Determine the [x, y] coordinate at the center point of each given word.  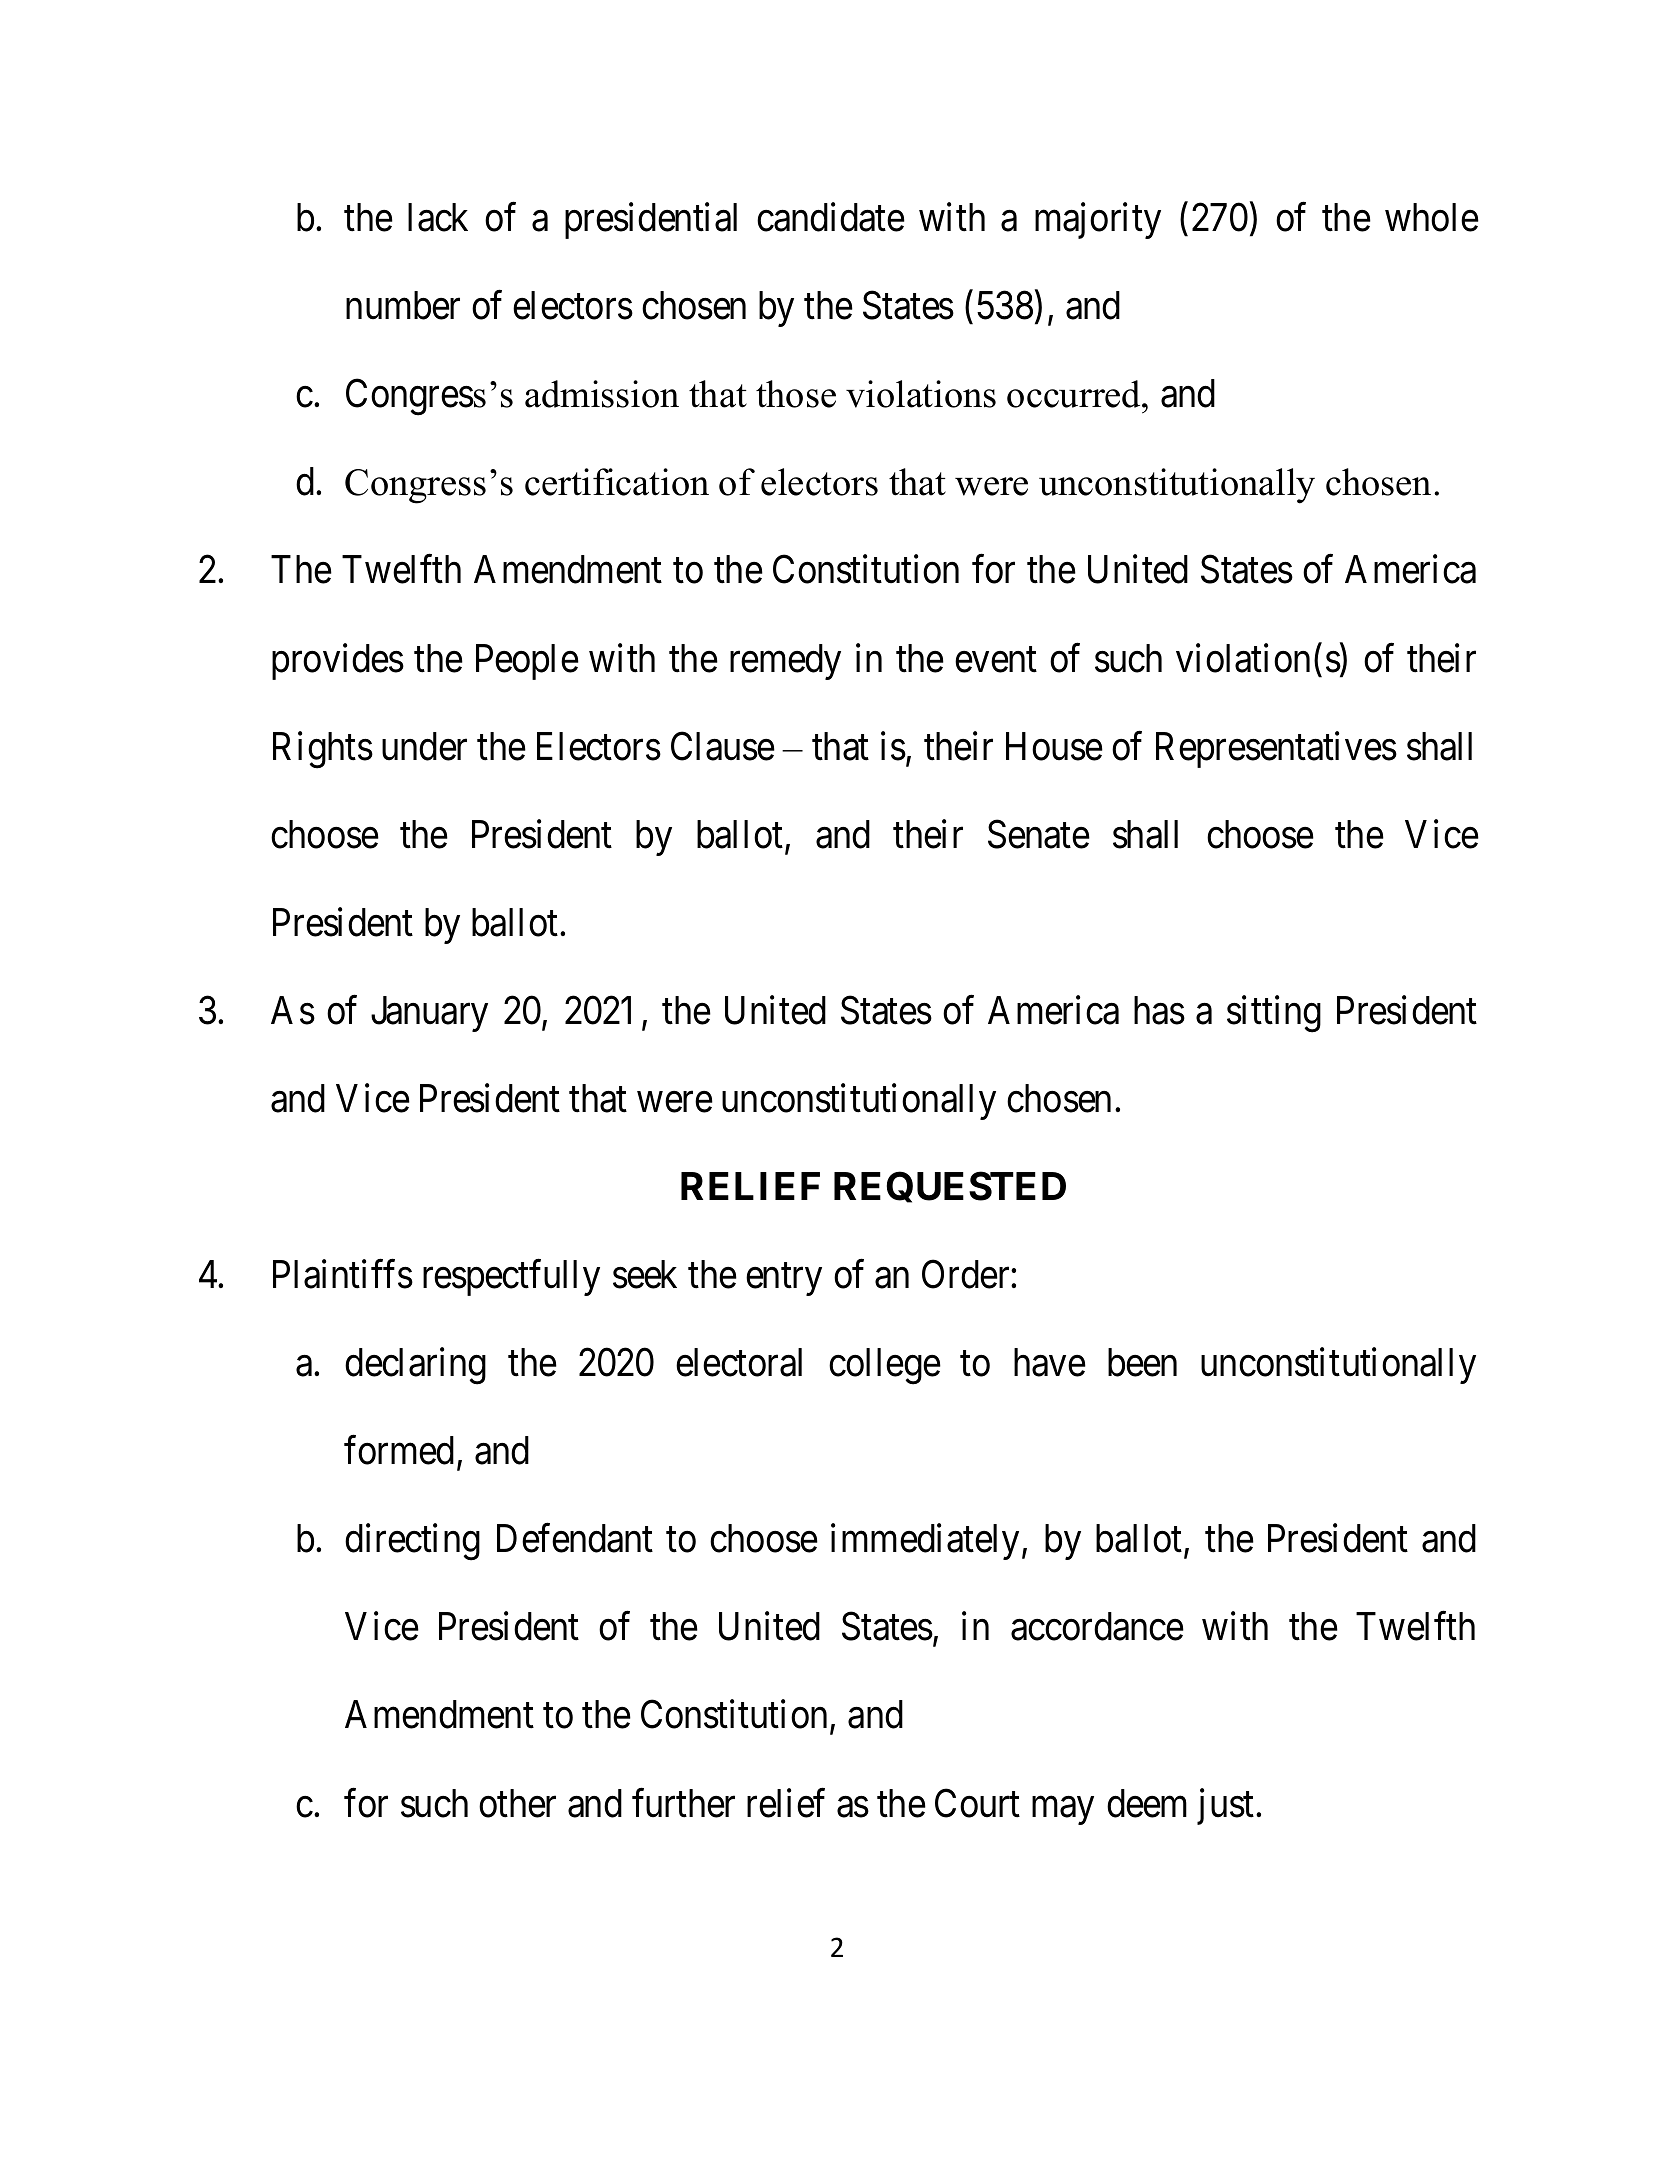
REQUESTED [950, 1187]
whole [1432, 217]
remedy [785, 662]
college [885, 1366]
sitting [1274, 1014]
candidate [831, 217]
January [429, 1014]
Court [977, 1803]
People [527, 662]
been [1142, 1362]
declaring [415, 1366]
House [1054, 746]
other [517, 1803]
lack [438, 217]
